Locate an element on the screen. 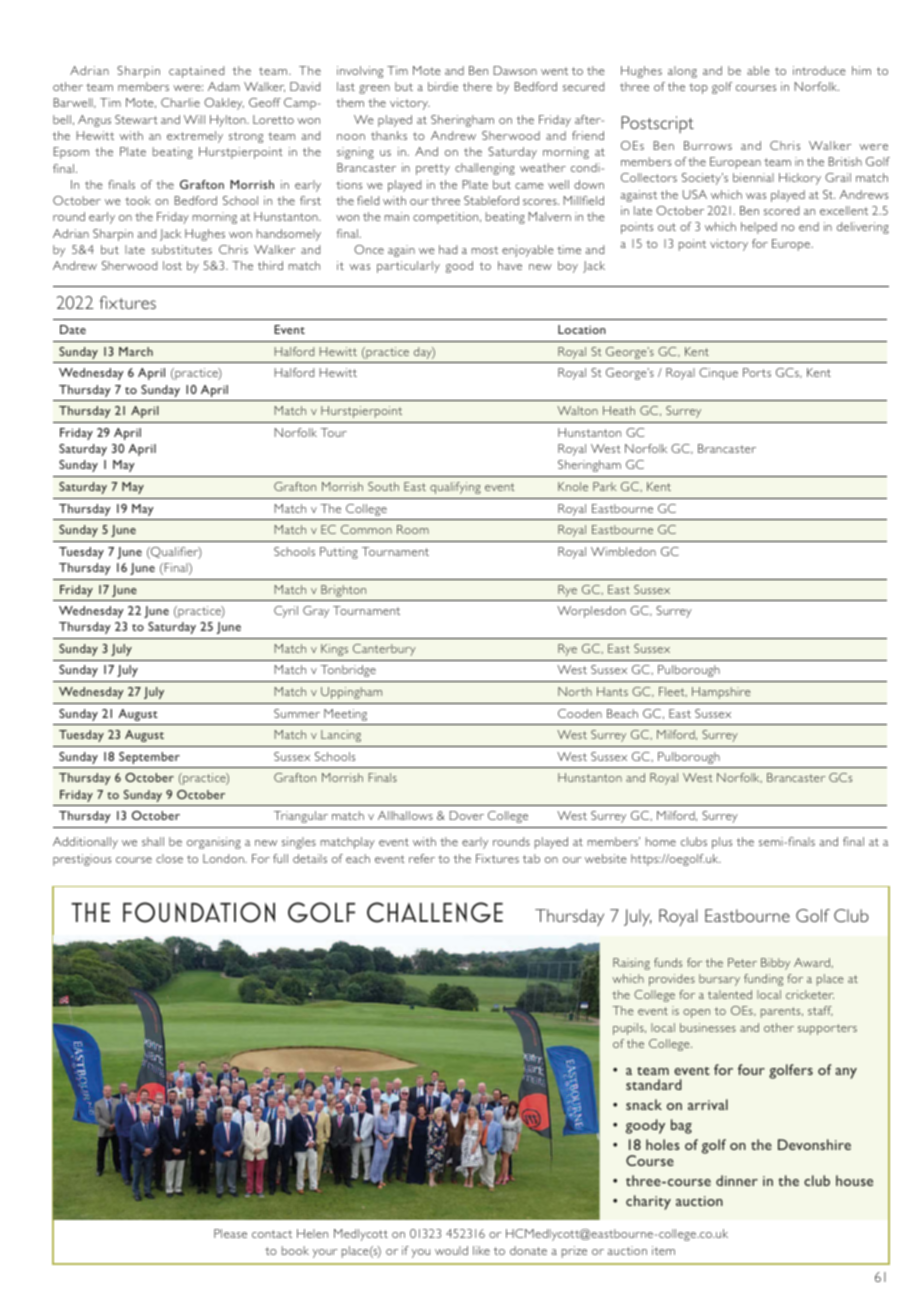 The width and height of the screenshot is (924, 1308). Hampshire is located at coordinates (721, 693).
